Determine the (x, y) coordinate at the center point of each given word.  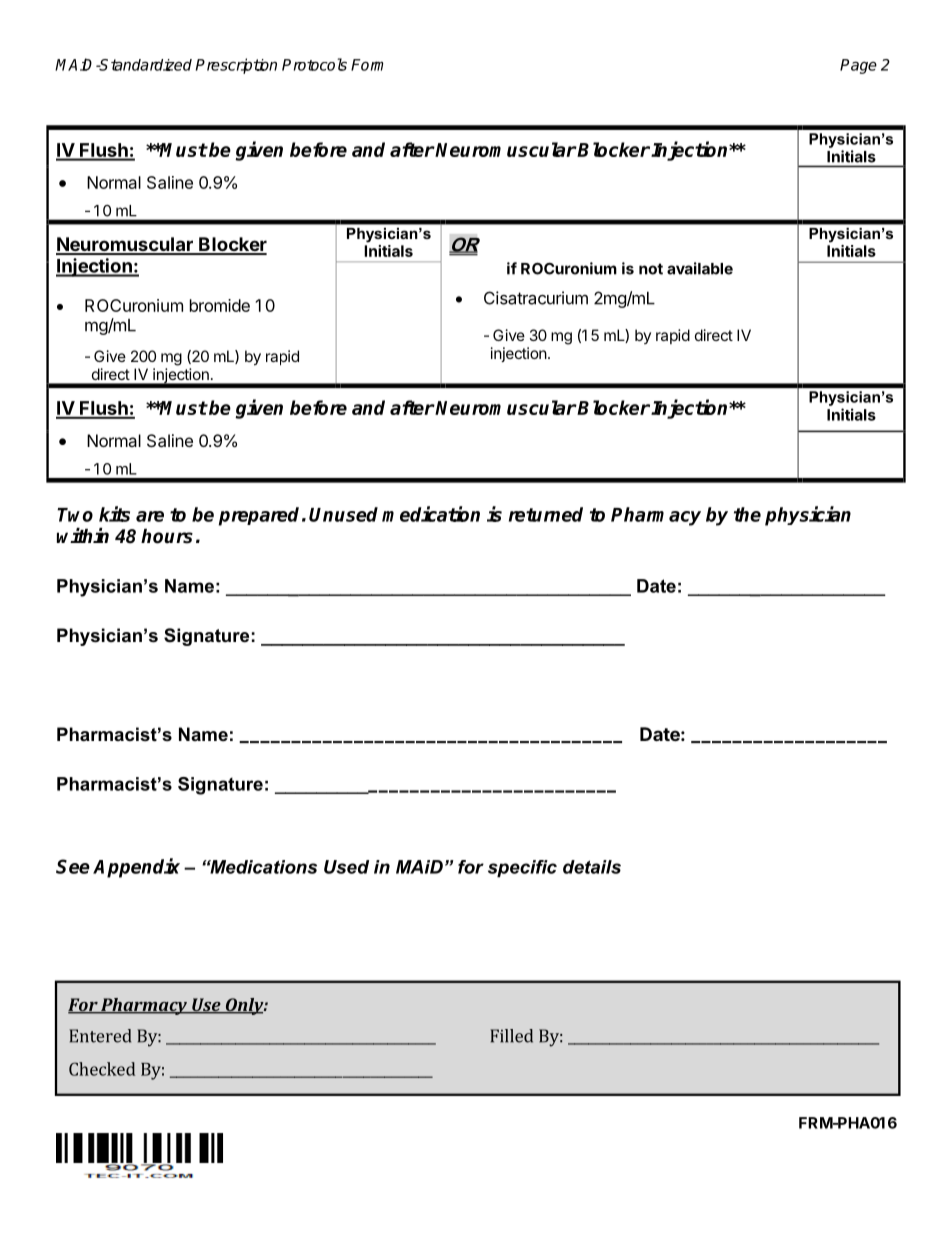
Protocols (314, 64)
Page (858, 66)
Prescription (236, 66)
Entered (100, 1036)
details (592, 867)
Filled (511, 1036)
